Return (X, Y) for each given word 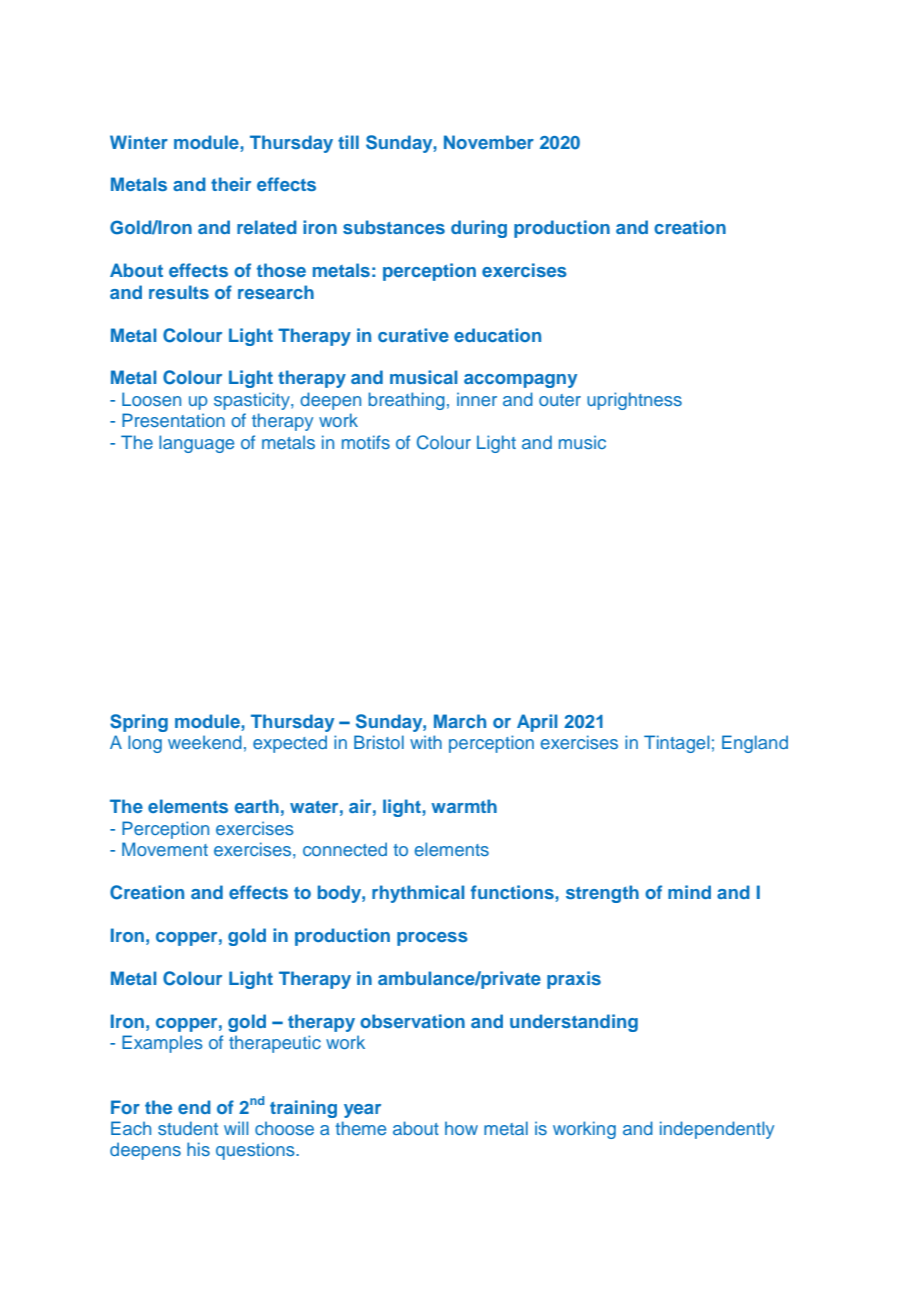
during (479, 229)
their (231, 184)
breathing (406, 401)
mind (689, 892)
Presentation (173, 420)
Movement (165, 849)
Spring (139, 723)
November (489, 142)
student (188, 1128)
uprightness (634, 401)
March (460, 721)
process (432, 939)
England (755, 744)
